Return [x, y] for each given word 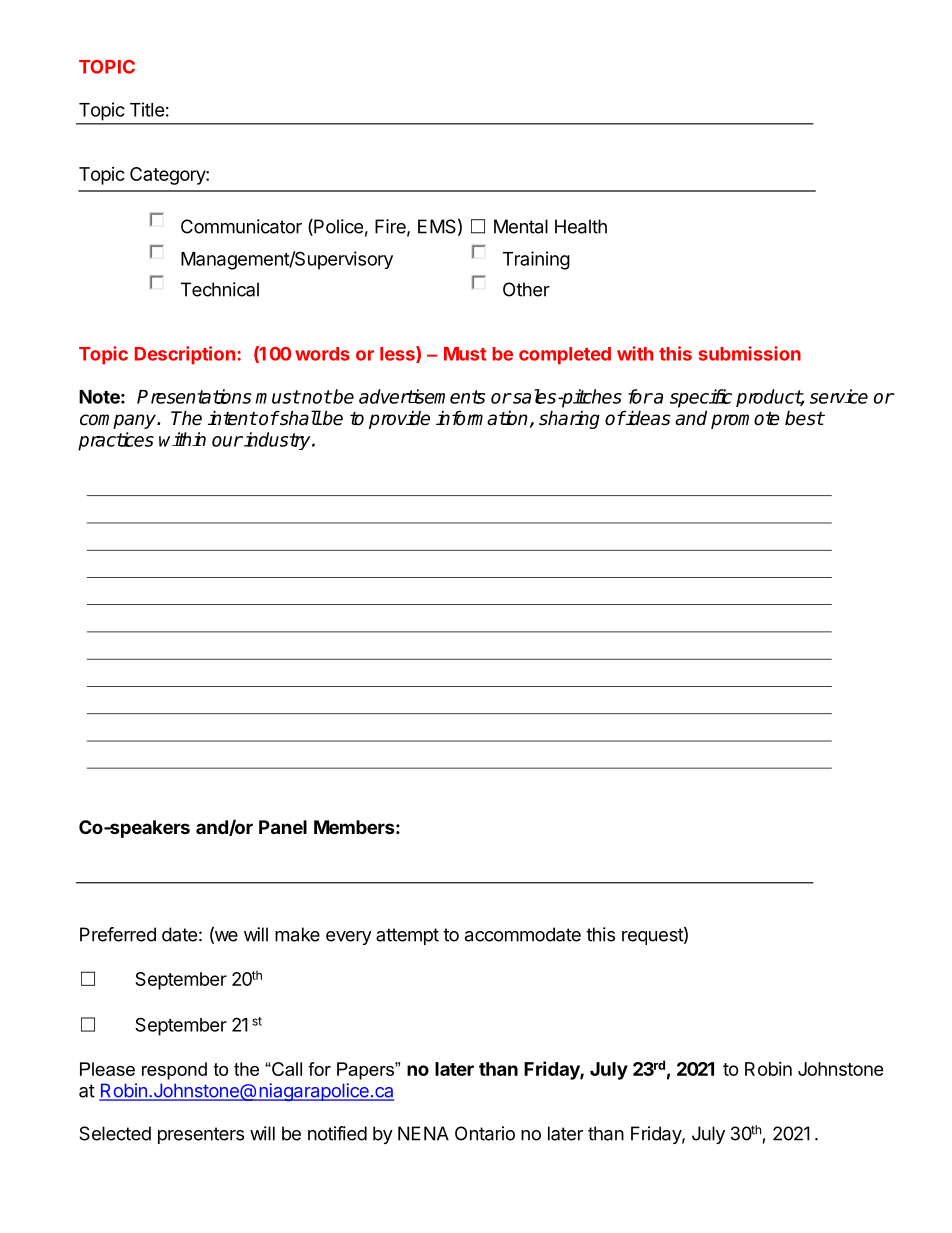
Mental [521, 226]
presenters [201, 1135]
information [482, 418]
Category [168, 176]
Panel [283, 827]
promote [745, 420]
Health [581, 226]
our [227, 441]
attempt [407, 936]
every [348, 938]
